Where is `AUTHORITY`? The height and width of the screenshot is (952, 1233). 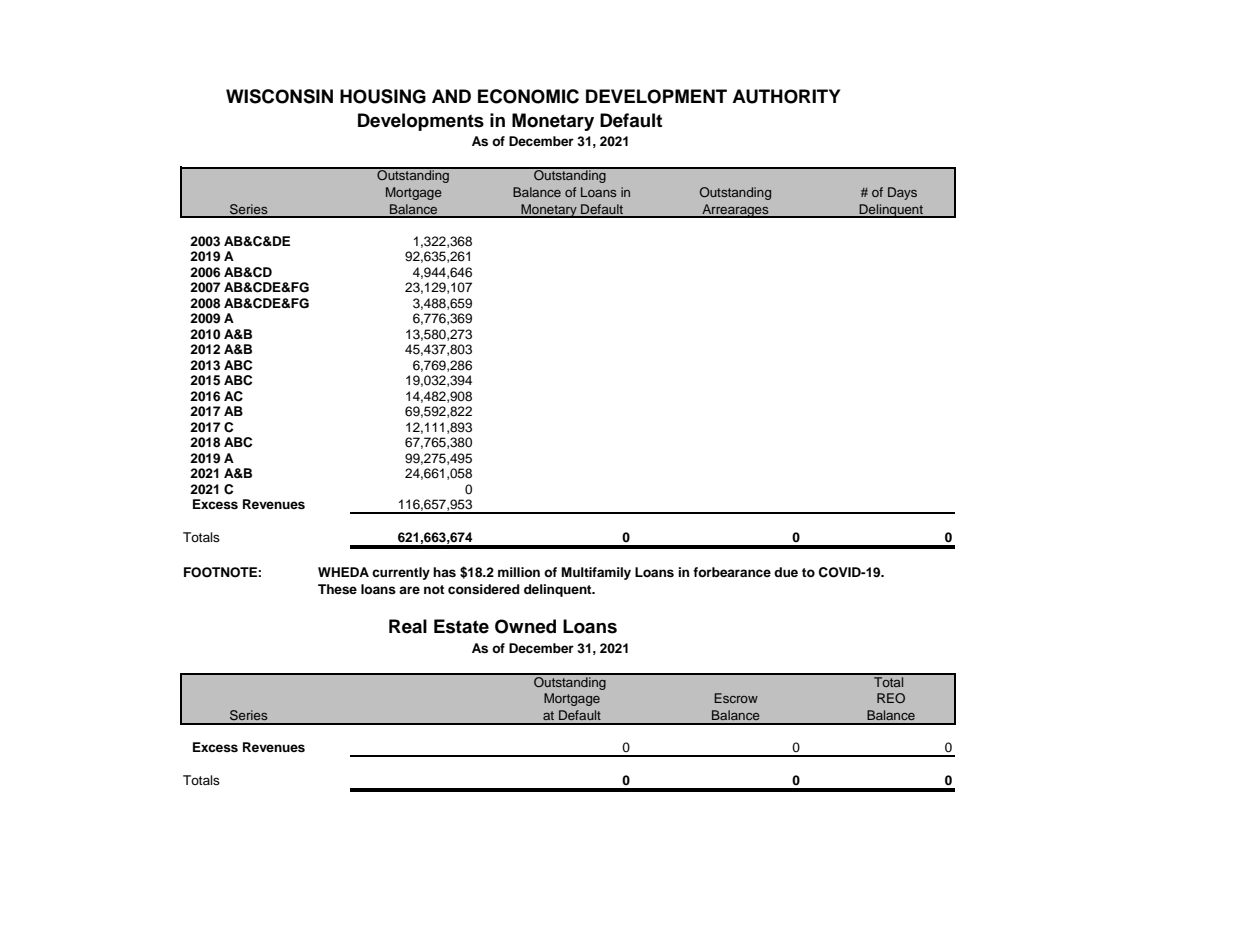 AUTHORITY is located at coordinates (786, 96).
